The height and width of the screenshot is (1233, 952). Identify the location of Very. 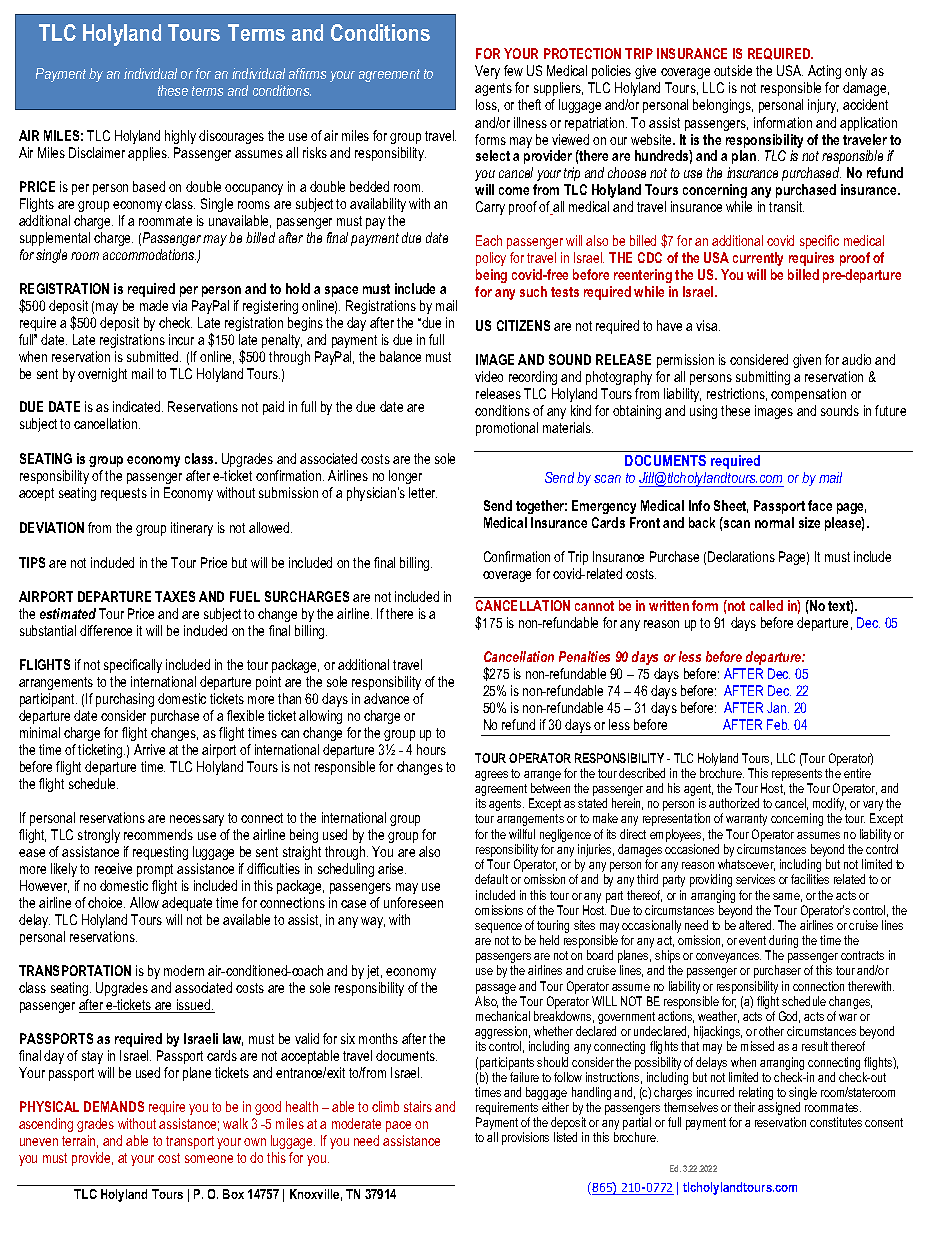
(487, 72).
